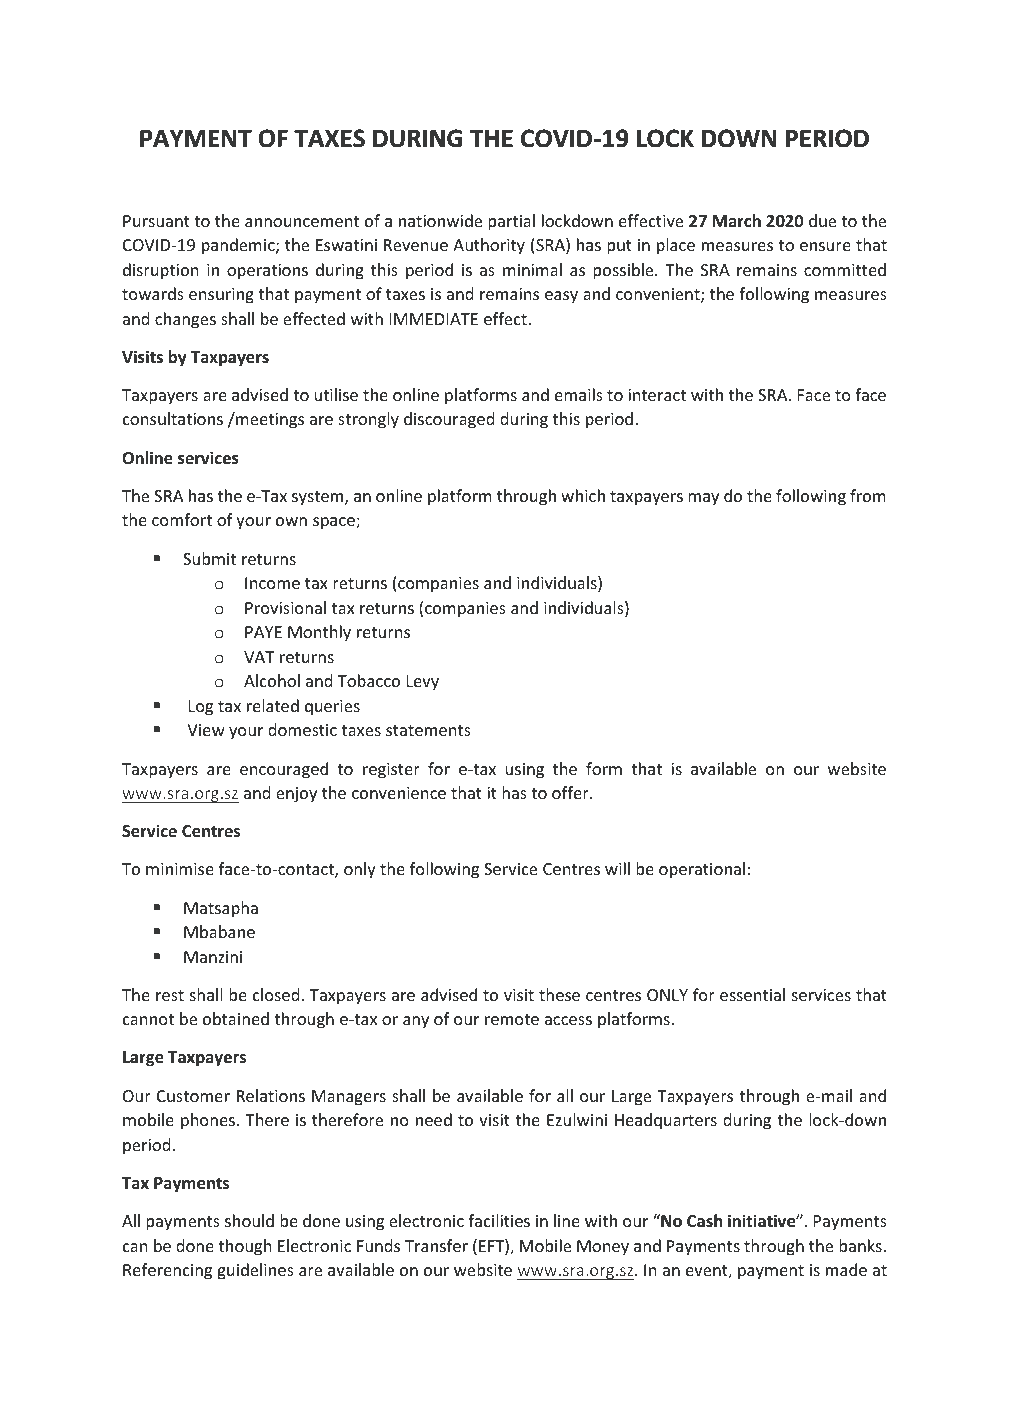 The width and height of the screenshot is (1009, 1427). Describe the element at coordinates (489, 246) in the screenshot. I see `Authority` at that location.
